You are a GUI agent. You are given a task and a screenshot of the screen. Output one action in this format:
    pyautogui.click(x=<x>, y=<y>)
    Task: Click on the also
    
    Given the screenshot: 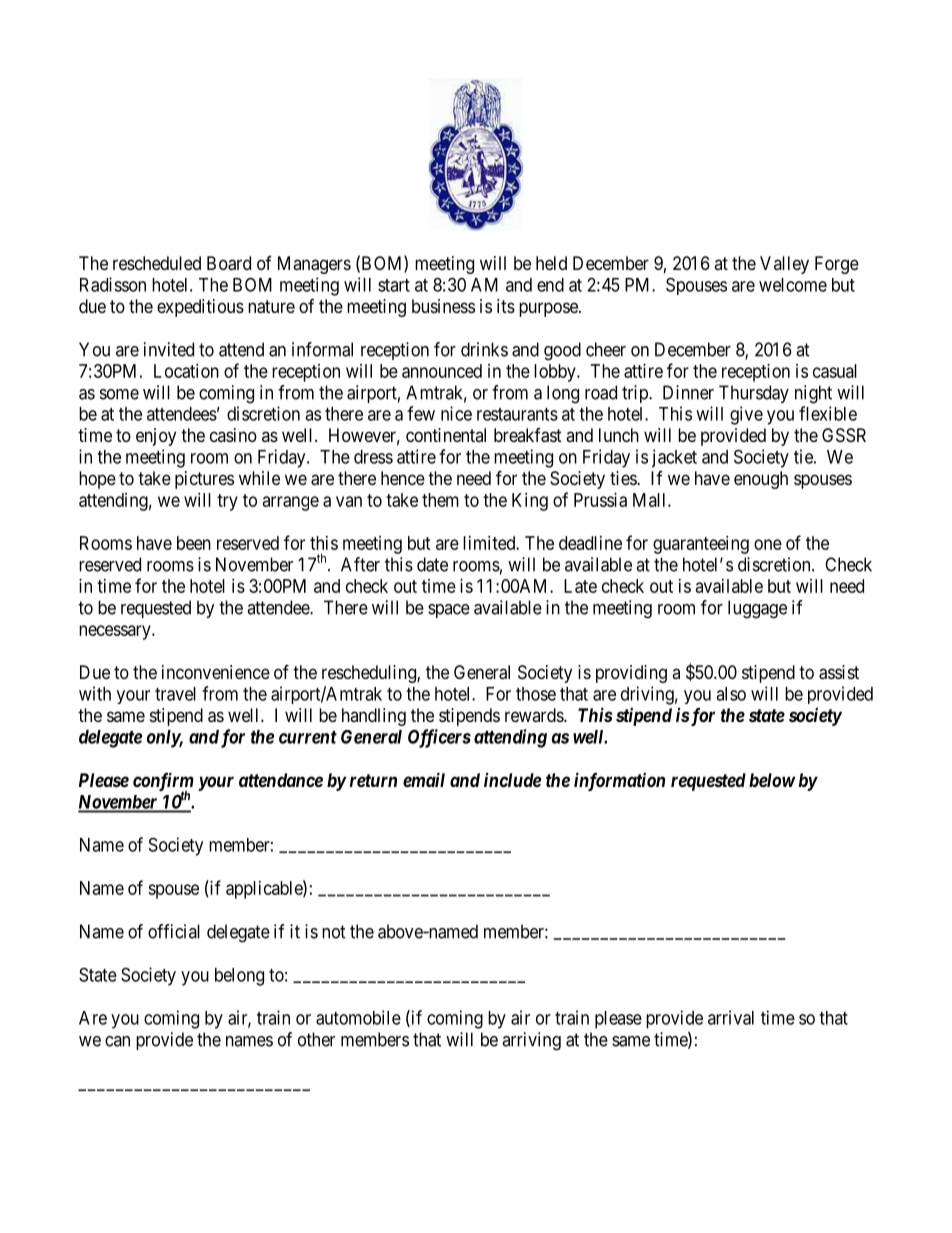 What is the action you would take?
    pyautogui.click(x=731, y=694)
